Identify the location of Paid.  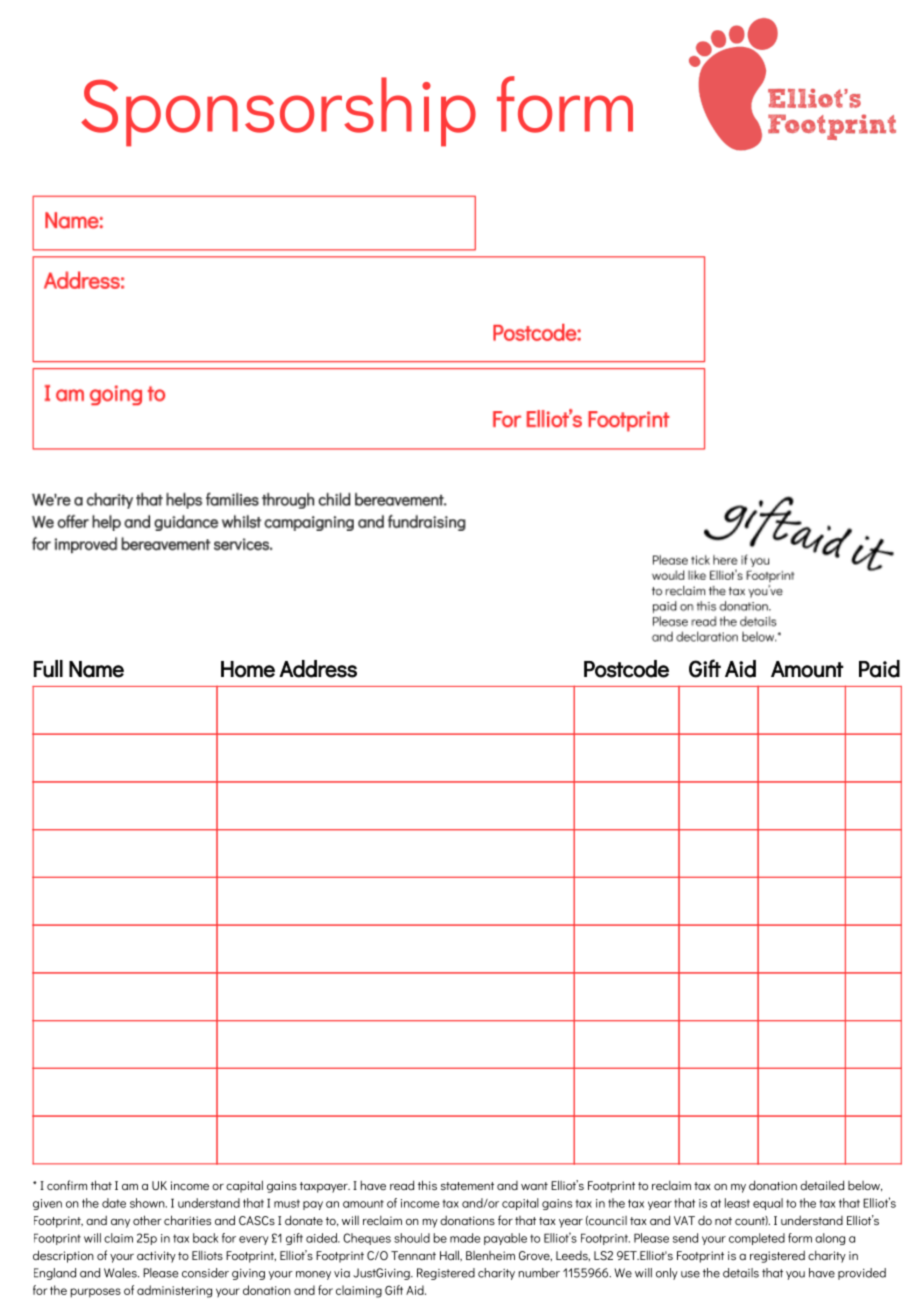
(879, 669).
